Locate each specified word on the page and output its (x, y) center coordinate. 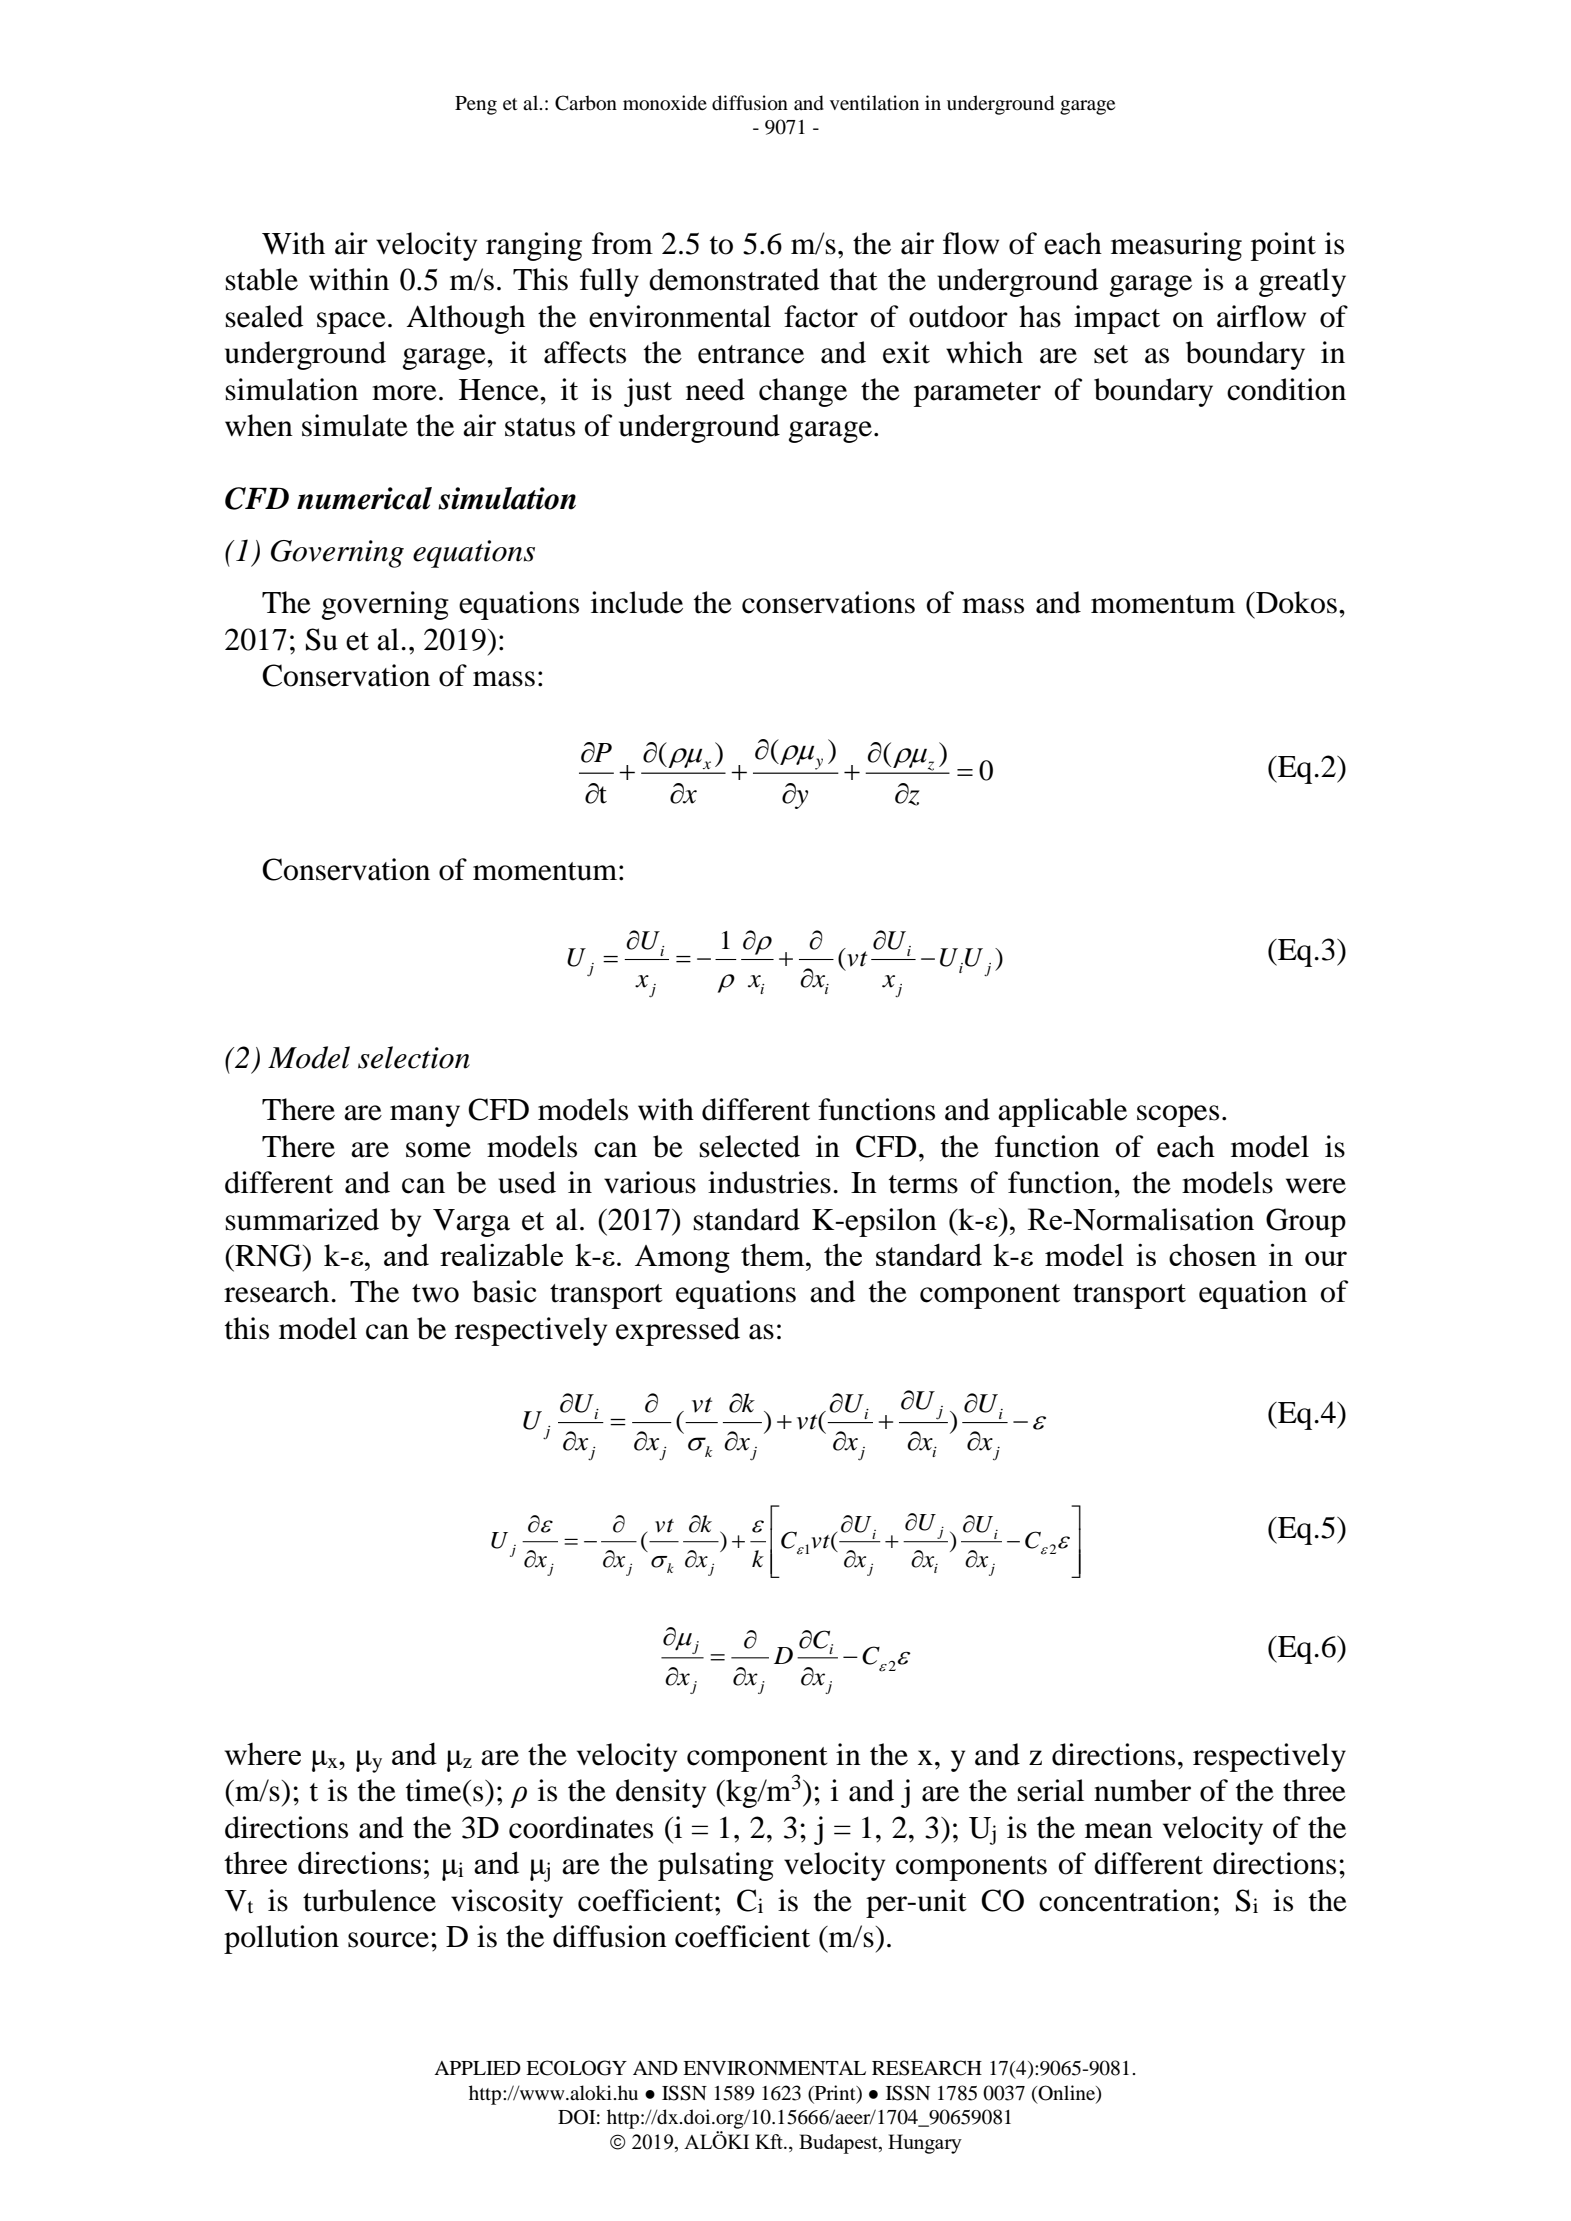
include (637, 602)
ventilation (874, 103)
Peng (476, 105)
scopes (1178, 1116)
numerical (364, 498)
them (774, 1254)
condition (1286, 389)
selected (750, 1146)
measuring (1176, 246)
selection (414, 1057)
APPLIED (477, 2068)
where (262, 1754)
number (1142, 1790)
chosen (1213, 1254)
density (661, 1793)
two (435, 1293)
